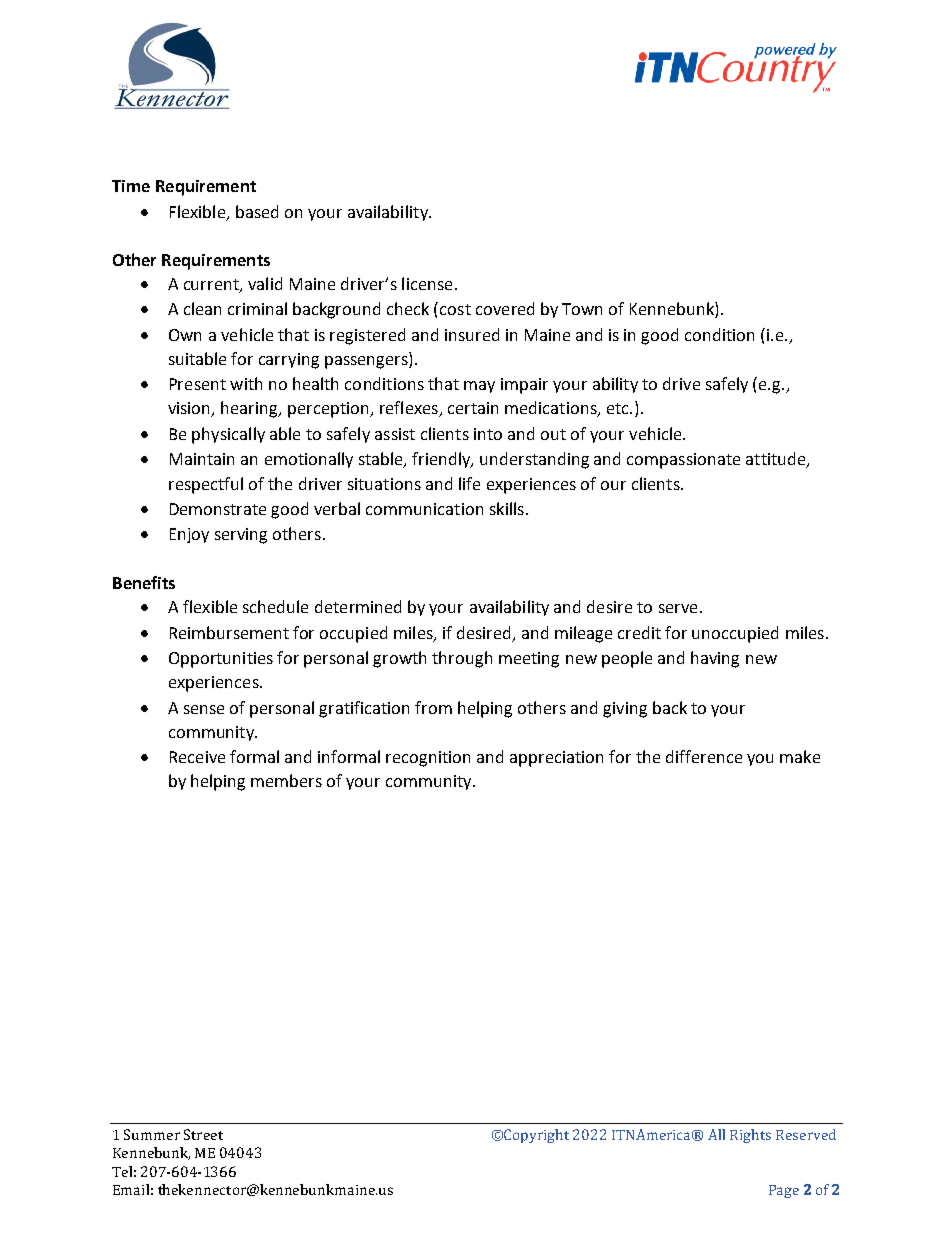  What do you see at coordinates (462, 659) in the screenshot?
I see `through` at bounding box center [462, 659].
